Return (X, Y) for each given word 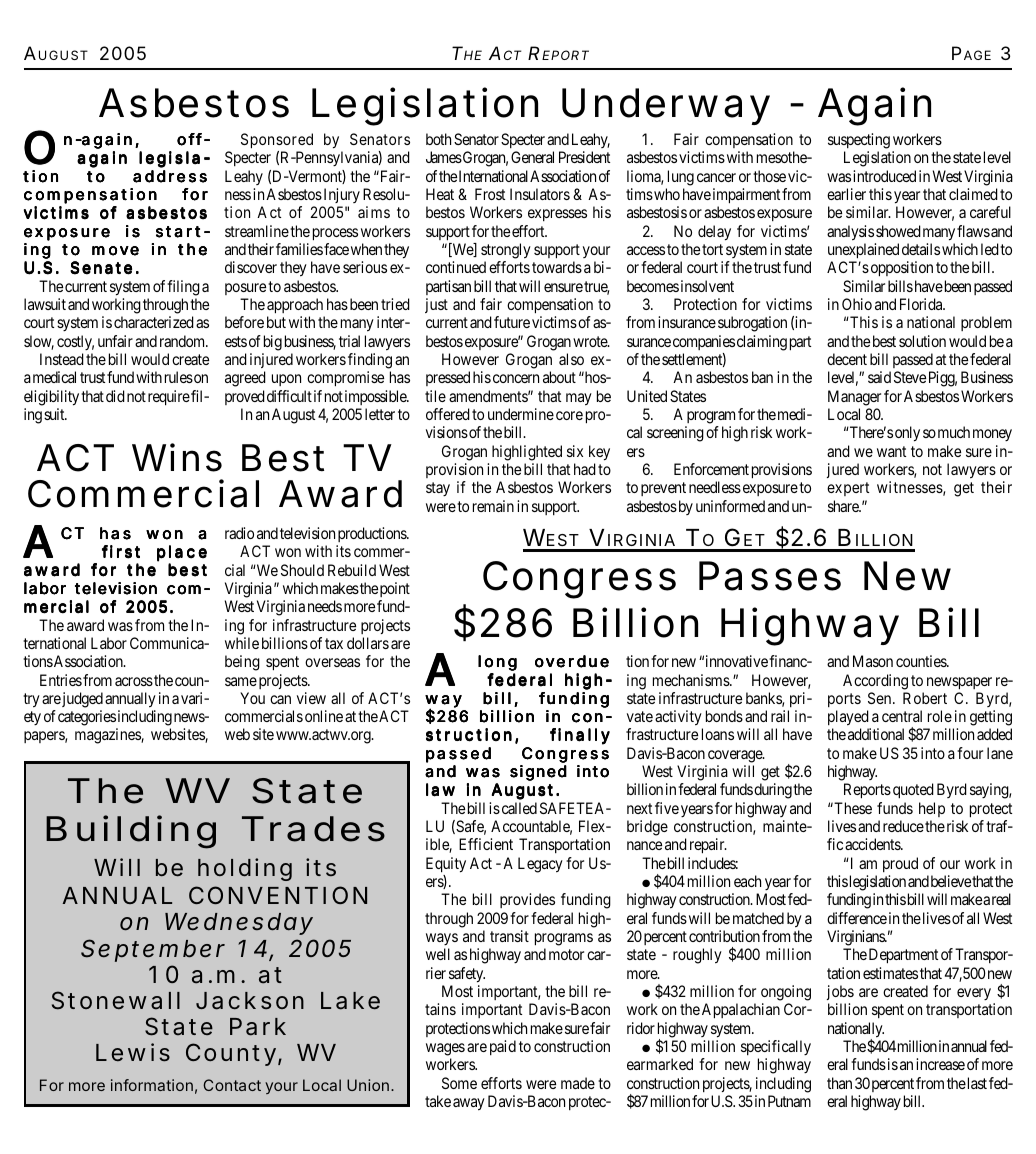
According (875, 682)
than (839, 1083)
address (170, 176)
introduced (884, 176)
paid (503, 1047)
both (438, 139)
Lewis (133, 1052)
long (497, 664)
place (182, 554)
